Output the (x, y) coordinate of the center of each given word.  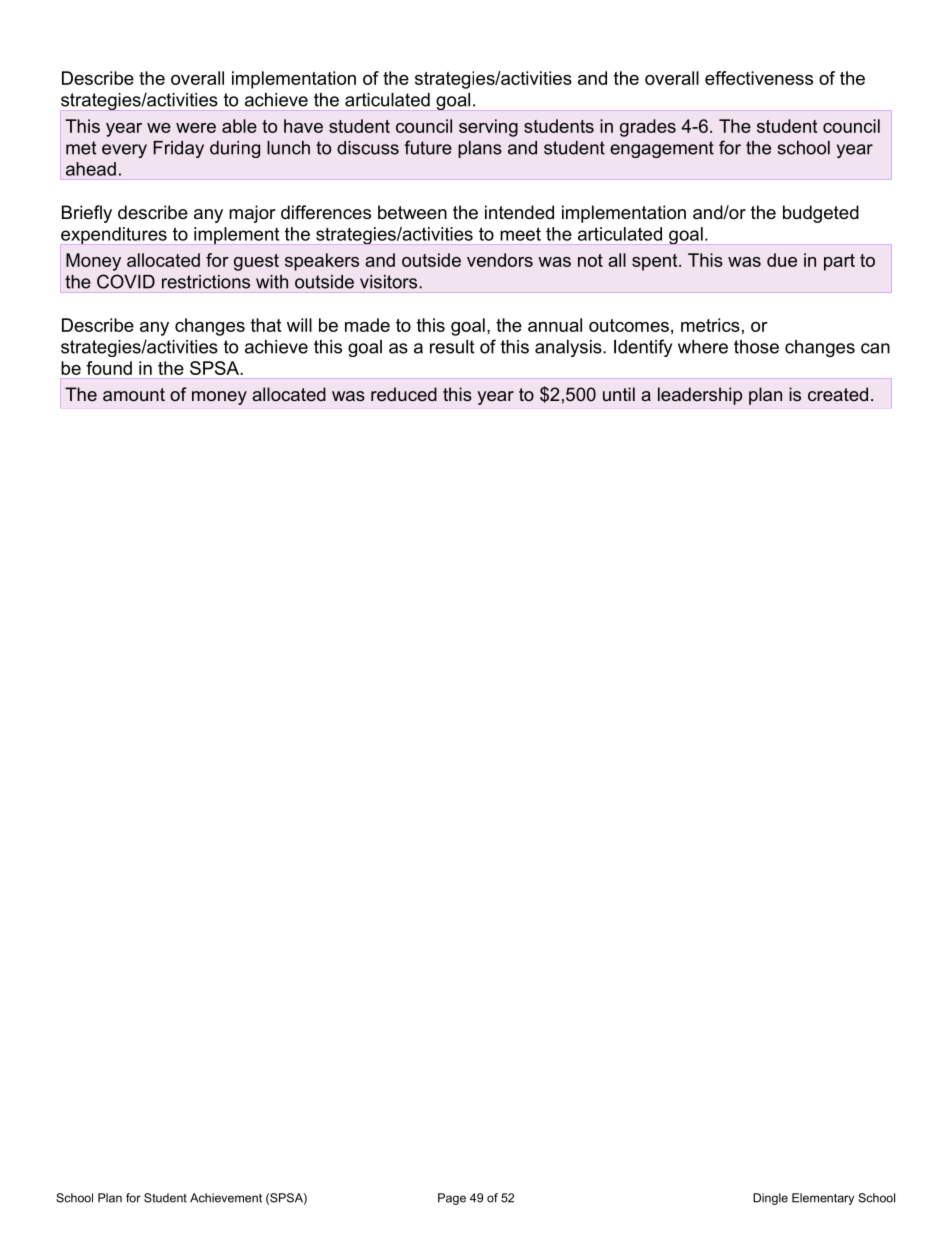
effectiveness (759, 78)
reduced (404, 394)
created (838, 394)
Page (452, 1199)
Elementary (823, 1199)
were (196, 128)
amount (134, 394)
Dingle (770, 1199)
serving (488, 128)
